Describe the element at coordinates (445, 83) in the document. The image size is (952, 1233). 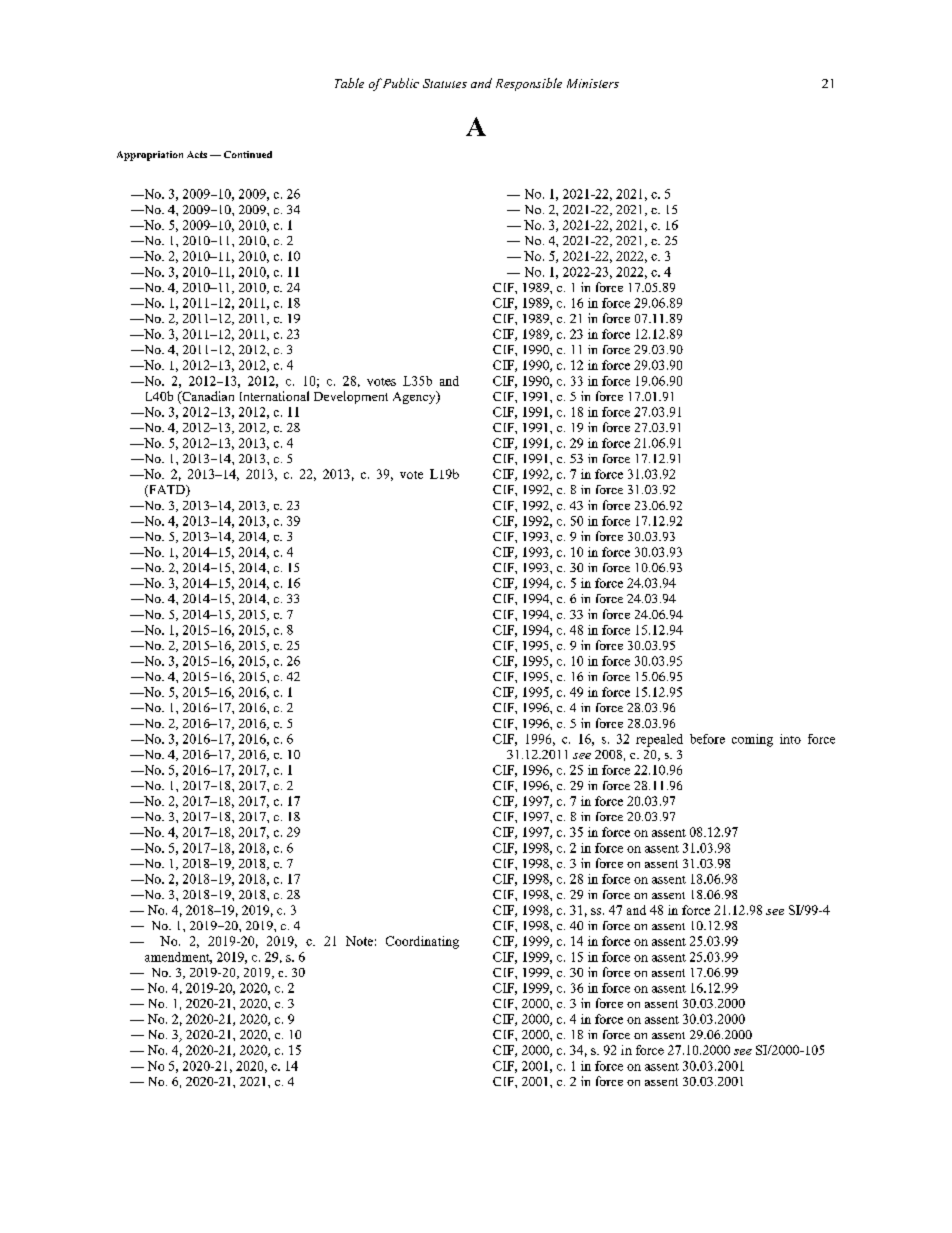
I see `Statutes` at that location.
